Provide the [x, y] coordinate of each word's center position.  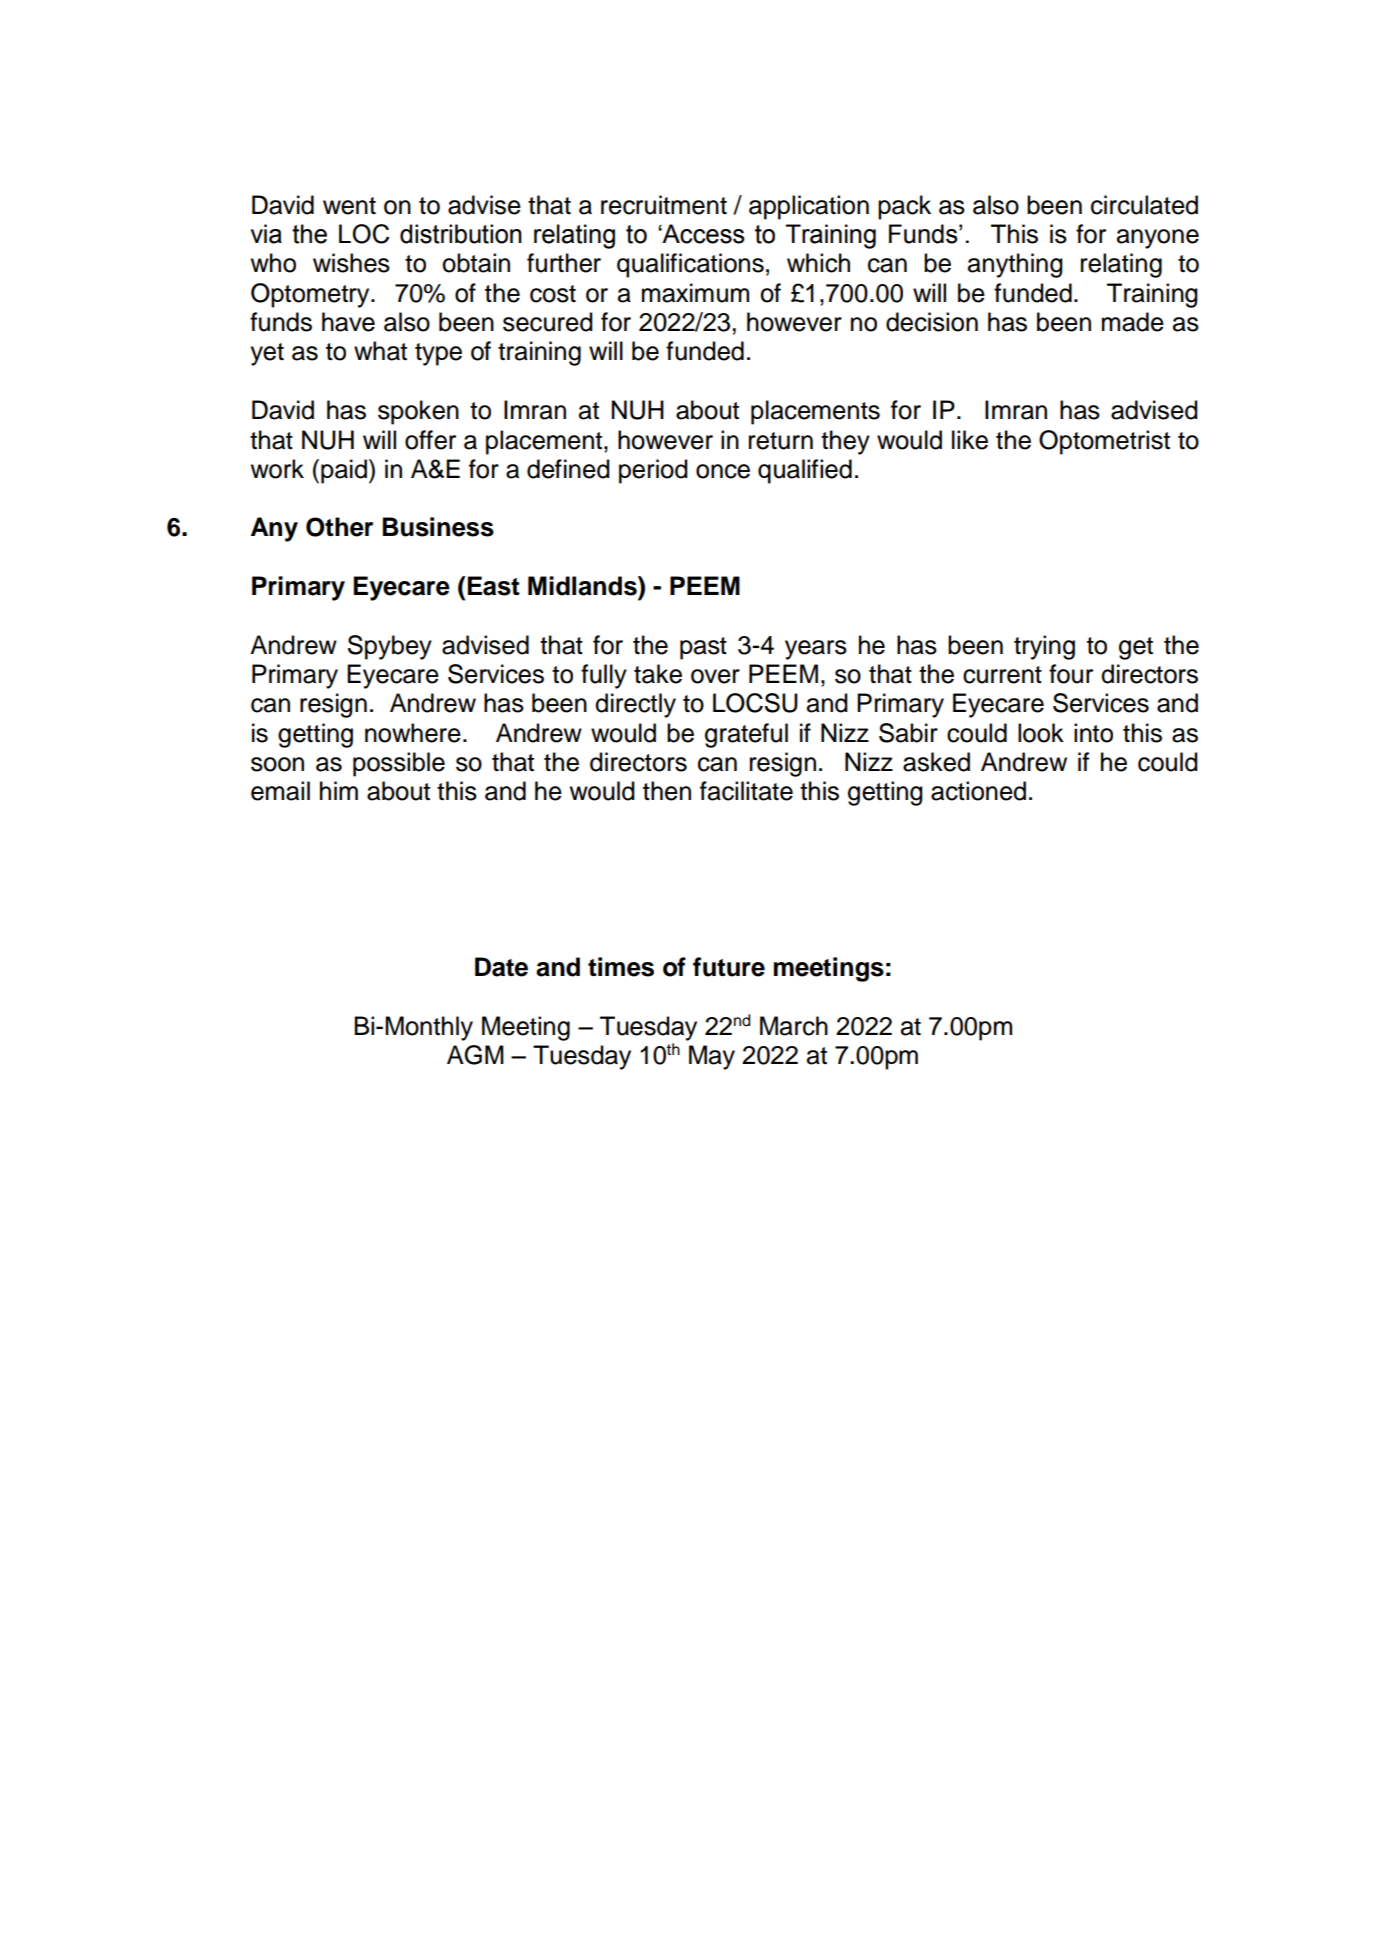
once [723, 471]
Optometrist [1104, 442]
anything [1015, 265]
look [1041, 733]
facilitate [746, 791]
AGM [475, 1055]
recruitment [664, 205]
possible [399, 764]
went [349, 206]
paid [344, 471]
